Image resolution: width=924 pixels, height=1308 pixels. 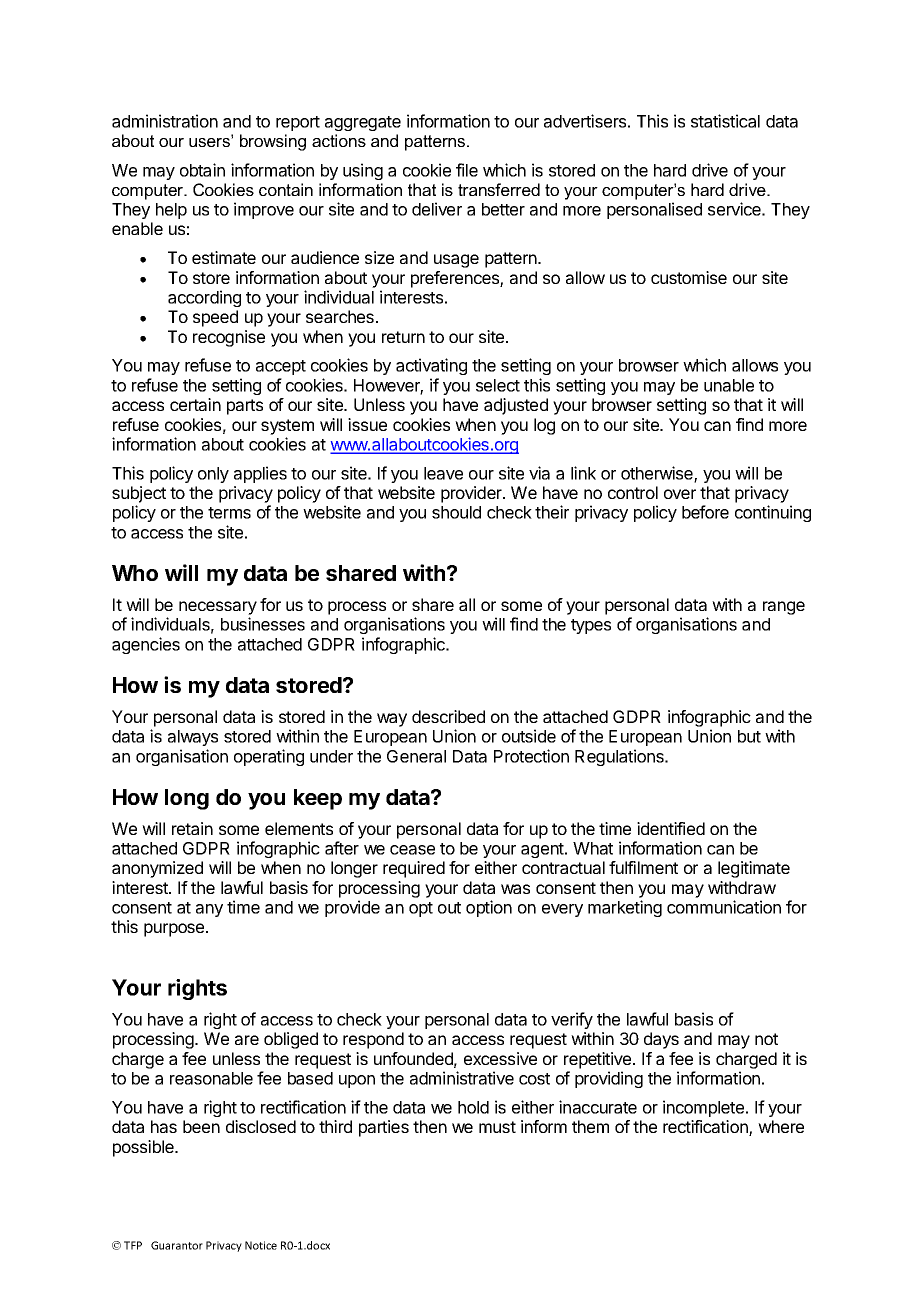 What do you see at coordinates (467, 170) in the screenshot?
I see `file` at bounding box center [467, 170].
